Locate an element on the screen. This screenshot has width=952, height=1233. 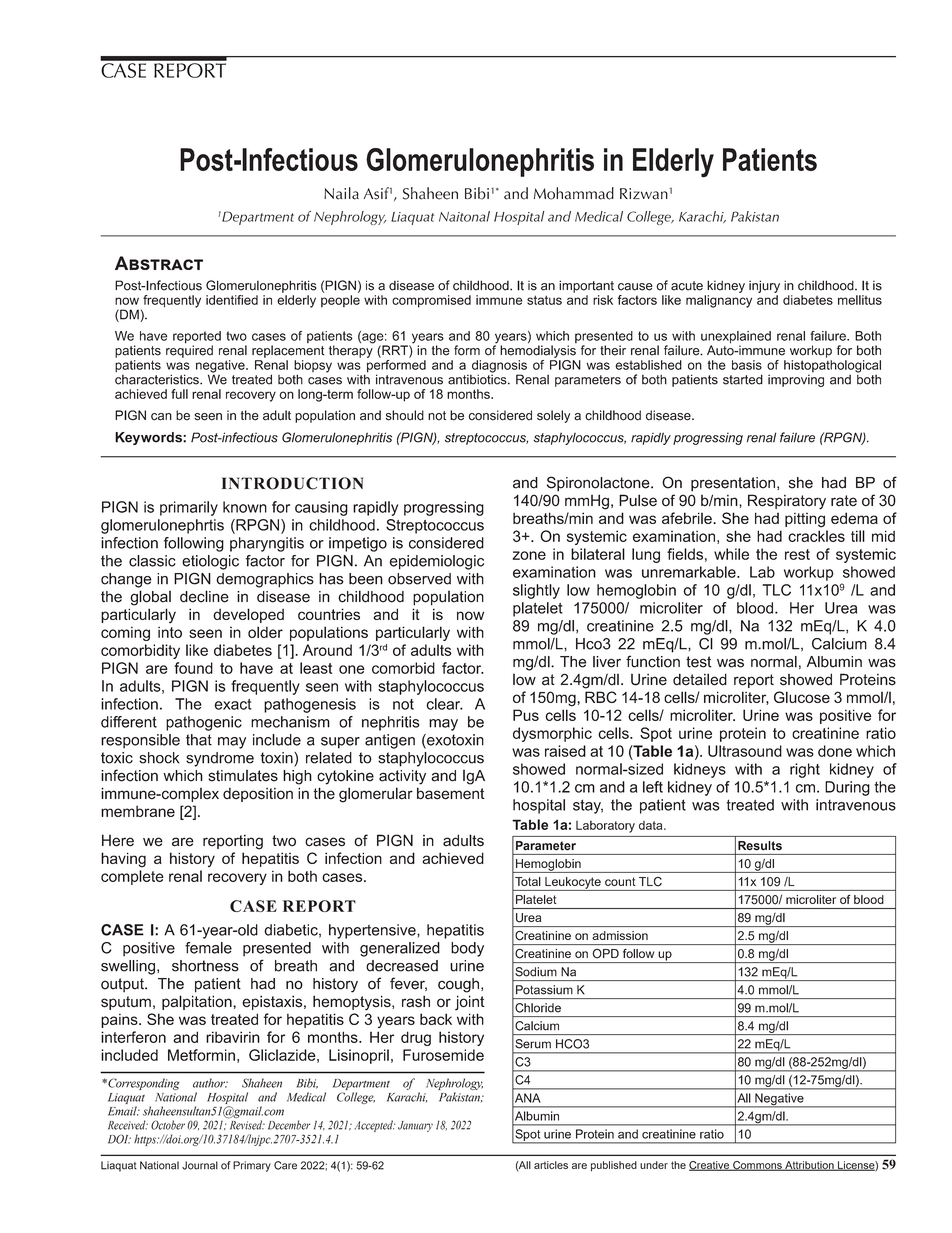
Mohammad is located at coordinates (574, 193).
